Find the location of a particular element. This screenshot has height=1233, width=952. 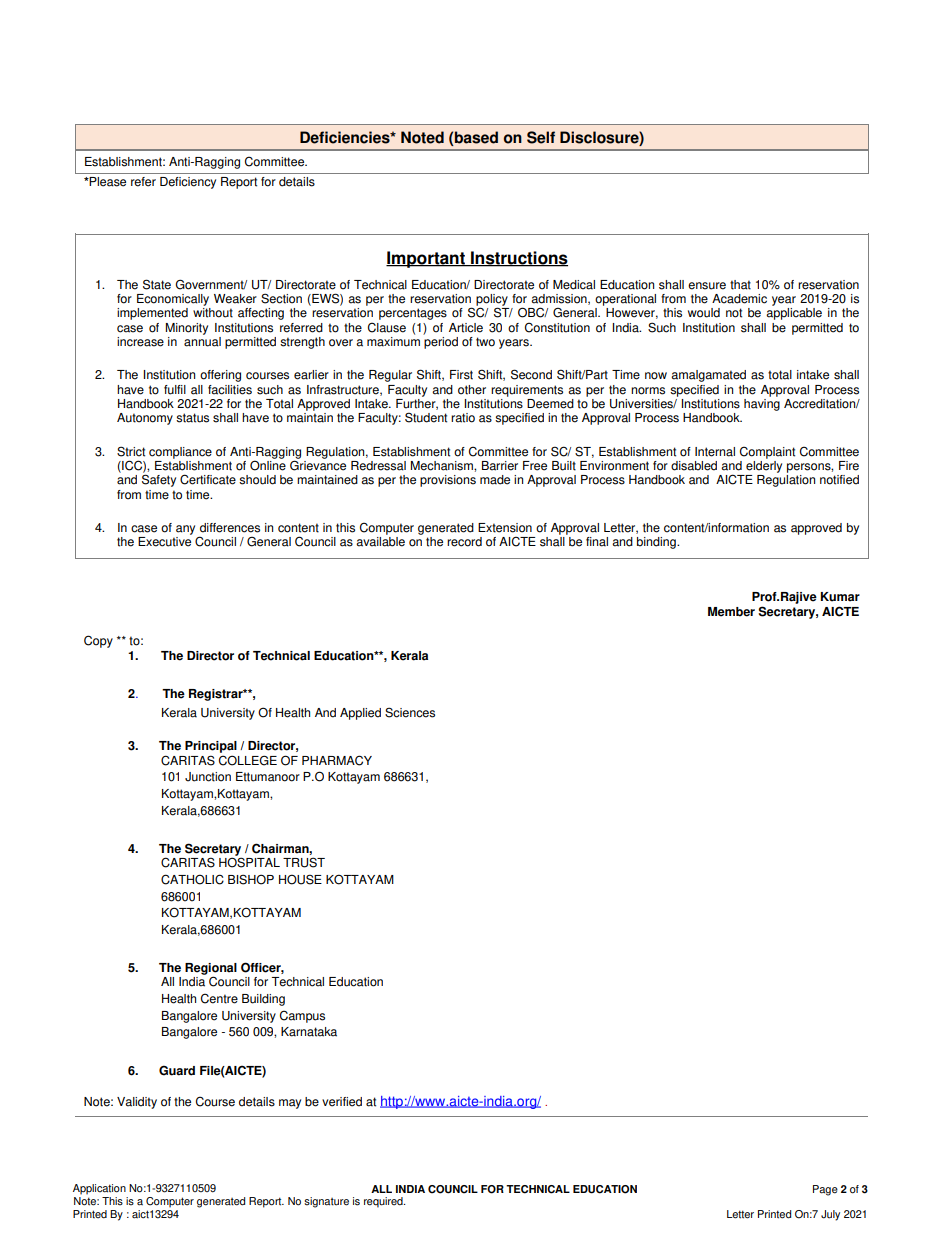

that is located at coordinates (740, 285).
